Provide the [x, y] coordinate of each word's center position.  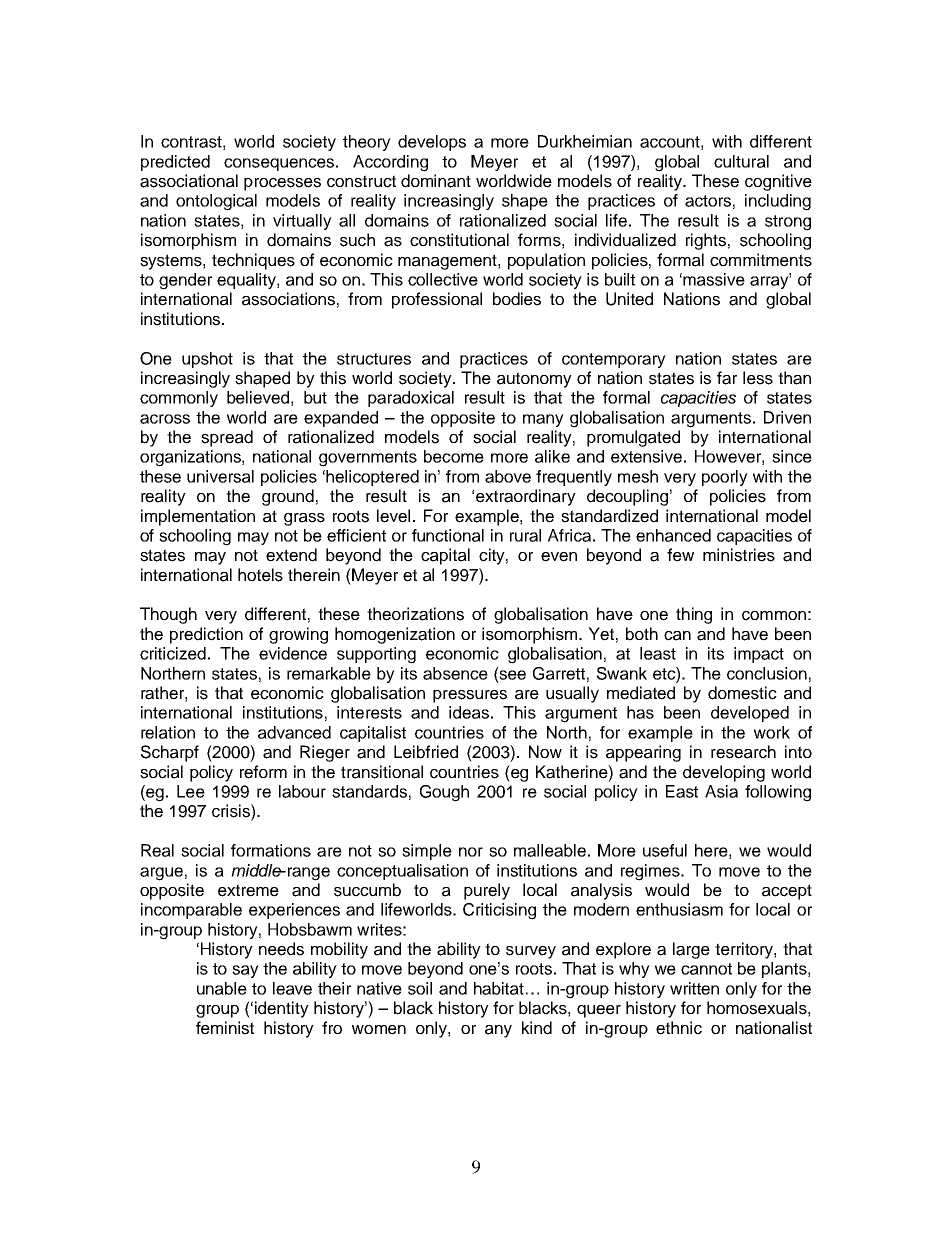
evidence [293, 653]
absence [455, 673]
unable [222, 988]
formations [271, 850]
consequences [279, 164]
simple [427, 852]
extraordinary [525, 497]
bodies [517, 299]
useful [665, 850]
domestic [742, 693]
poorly [725, 478]
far [727, 378]
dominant [436, 181]
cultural [741, 161]
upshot [207, 360]
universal [220, 476]
